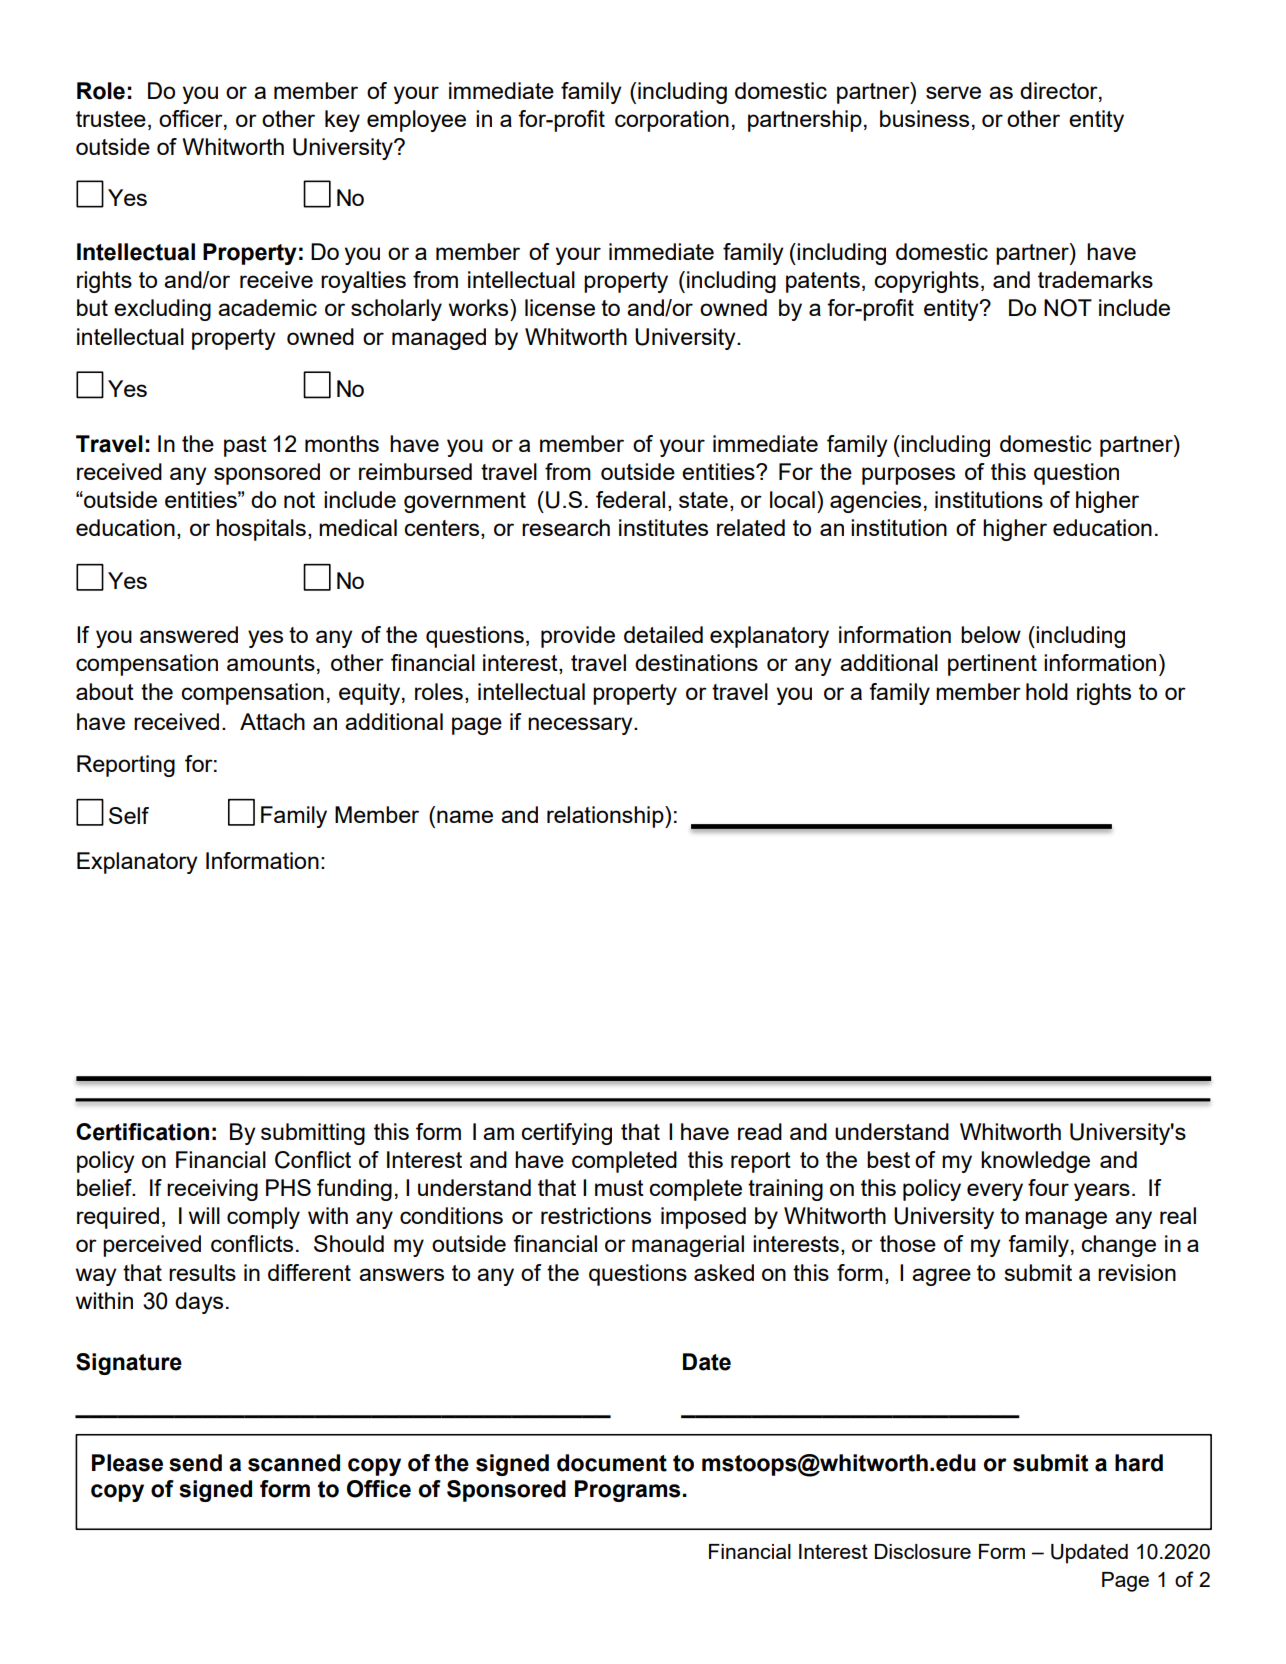 The width and height of the document is (1286, 1664). I want to click on purposes, so click(908, 476).
